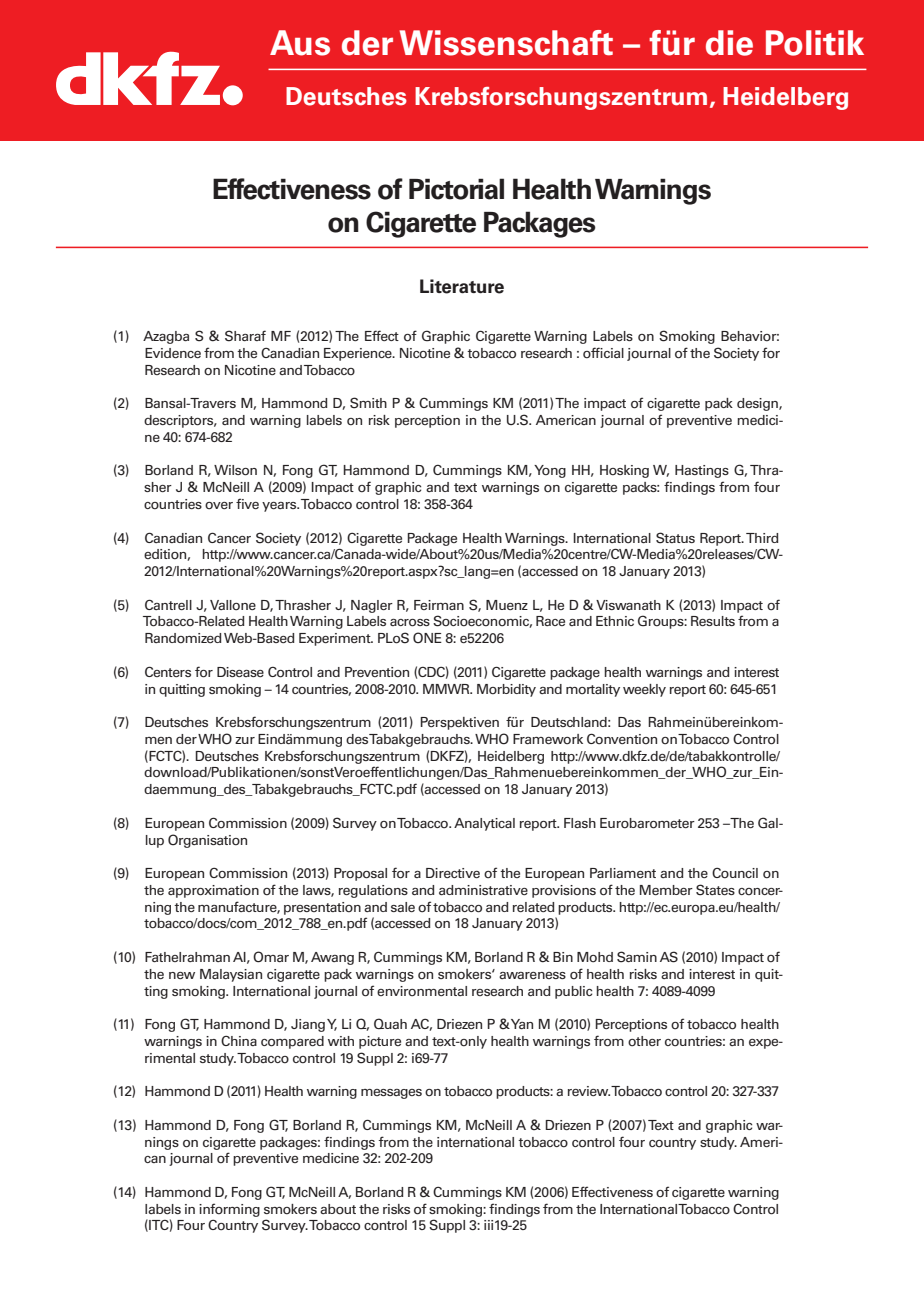 The height and width of the screenshot is (1308, 924). Describe the element at coordinates (713, 621) in the screenshot. I see `Results` at that location.
